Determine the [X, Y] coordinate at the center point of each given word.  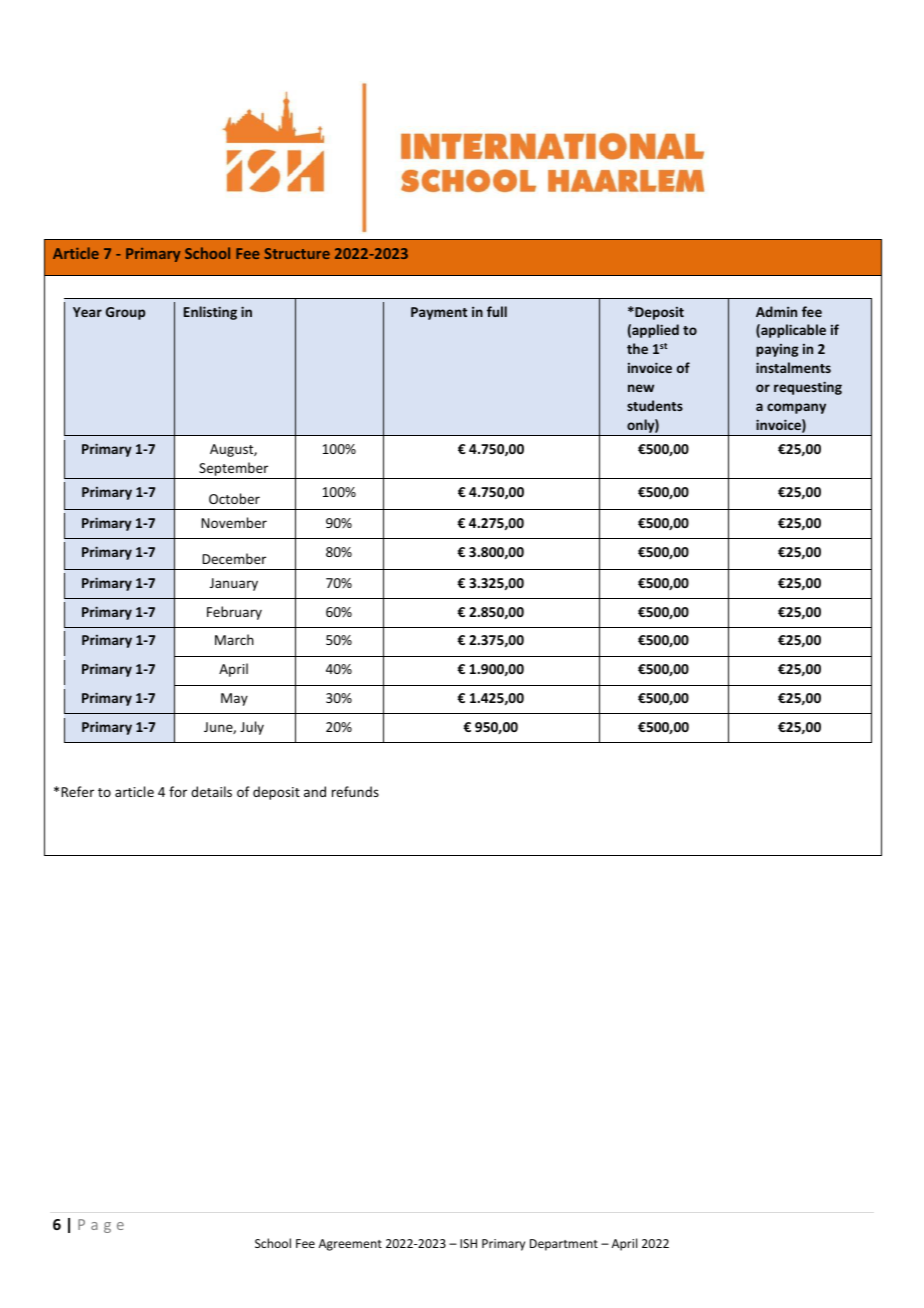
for [178, 791]
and [315, 791]
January [234, 584]
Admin [776, 311]
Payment [439, 313]
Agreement [350, 1245]
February [234, 613]
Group [125, 313]
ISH [468, 1243]
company [796, 408]
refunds [355, 791]
